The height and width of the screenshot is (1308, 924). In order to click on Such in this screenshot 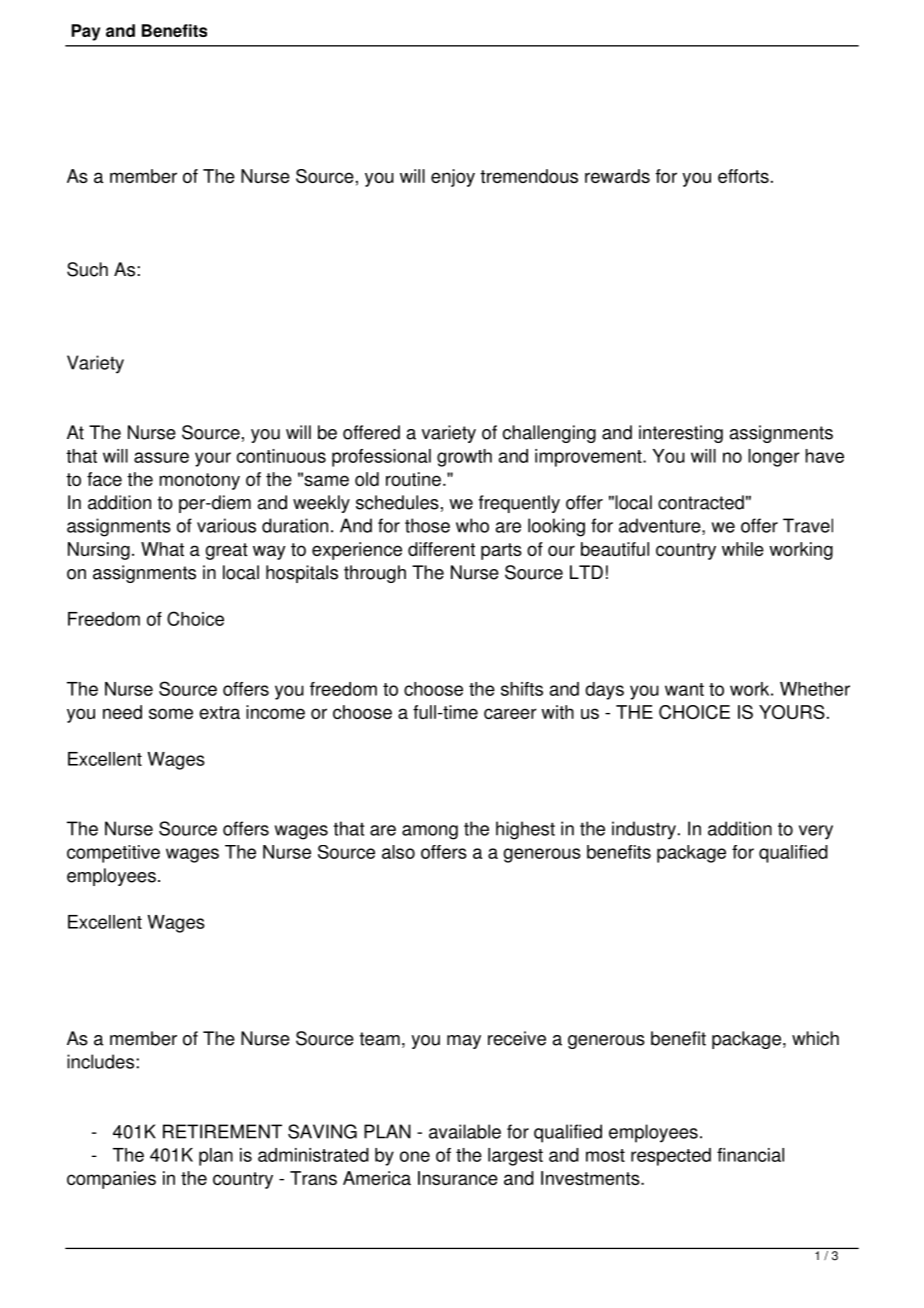, I will do `click(87, 269)`.
